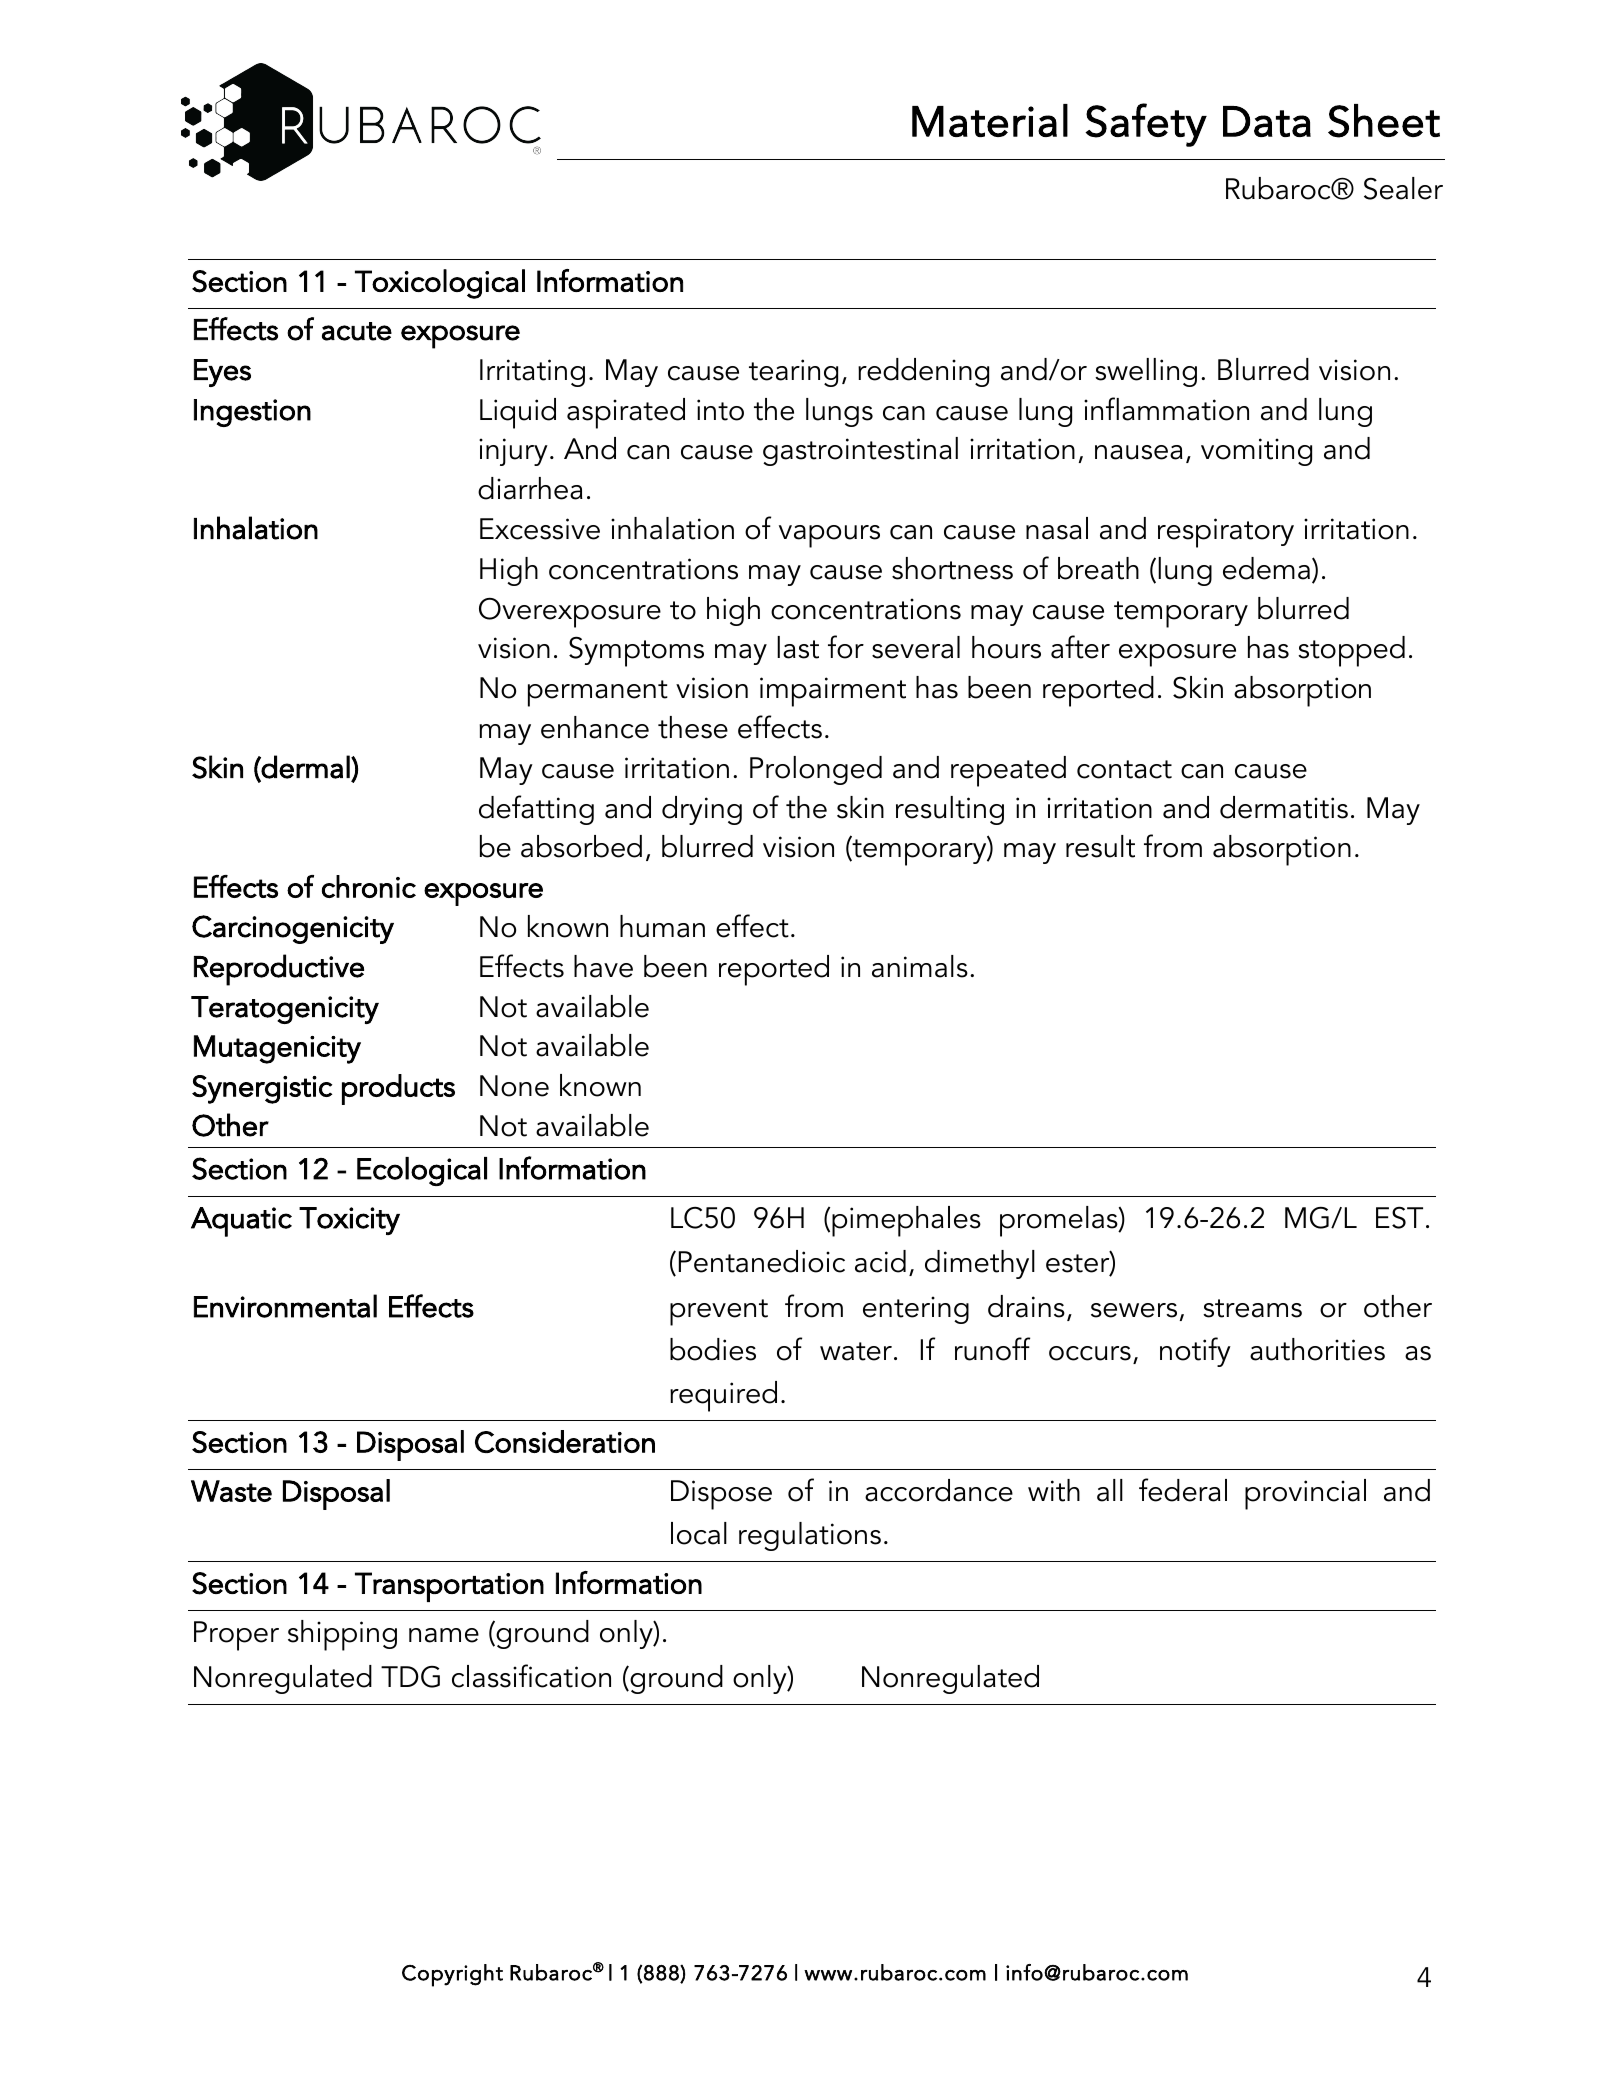 The height and width of the screenshot is (2098, 1622). I want to click on Copyright, so click(452, 1975).
